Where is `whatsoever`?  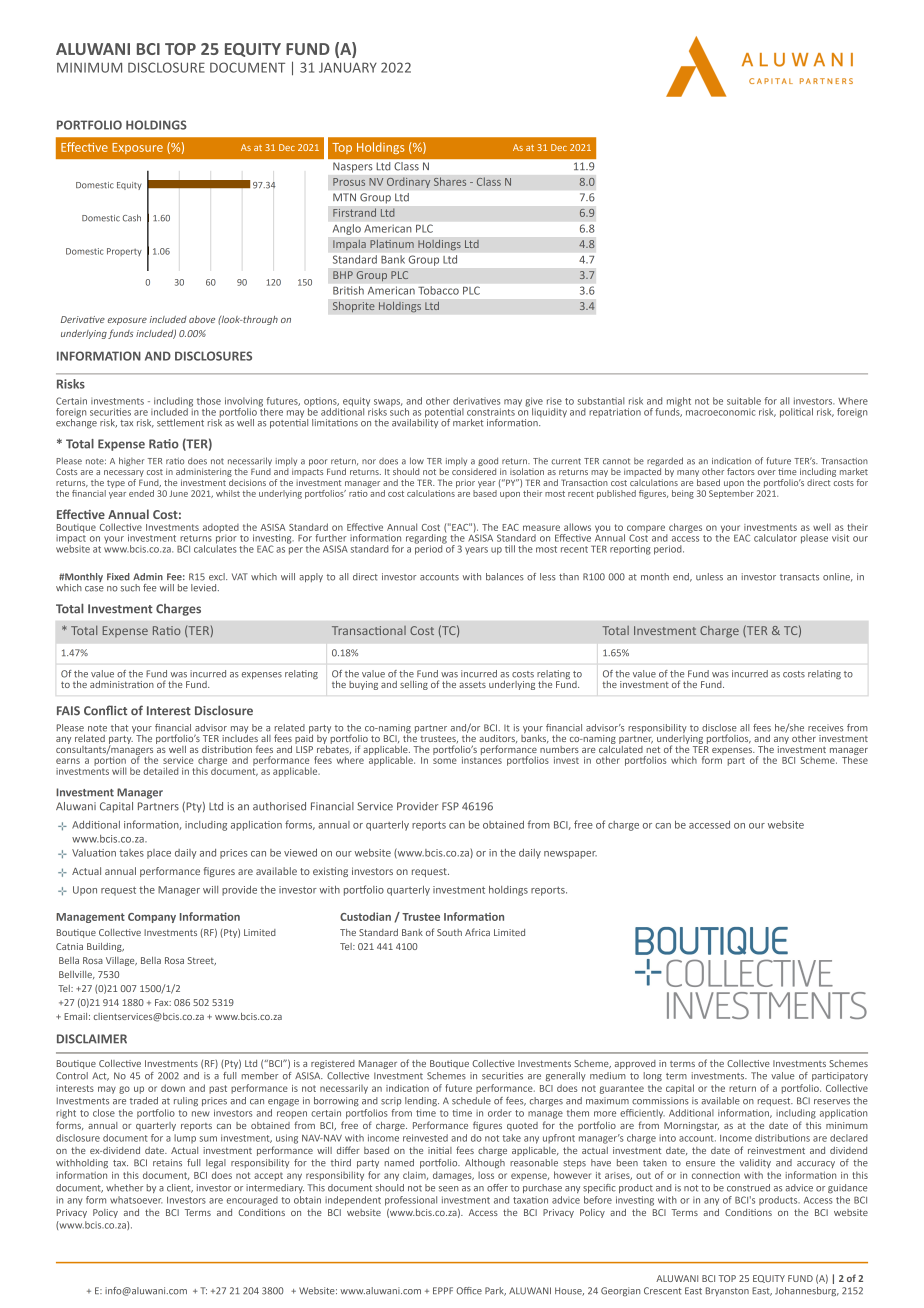
whatsoever is located at coordinates (136, 1200).
